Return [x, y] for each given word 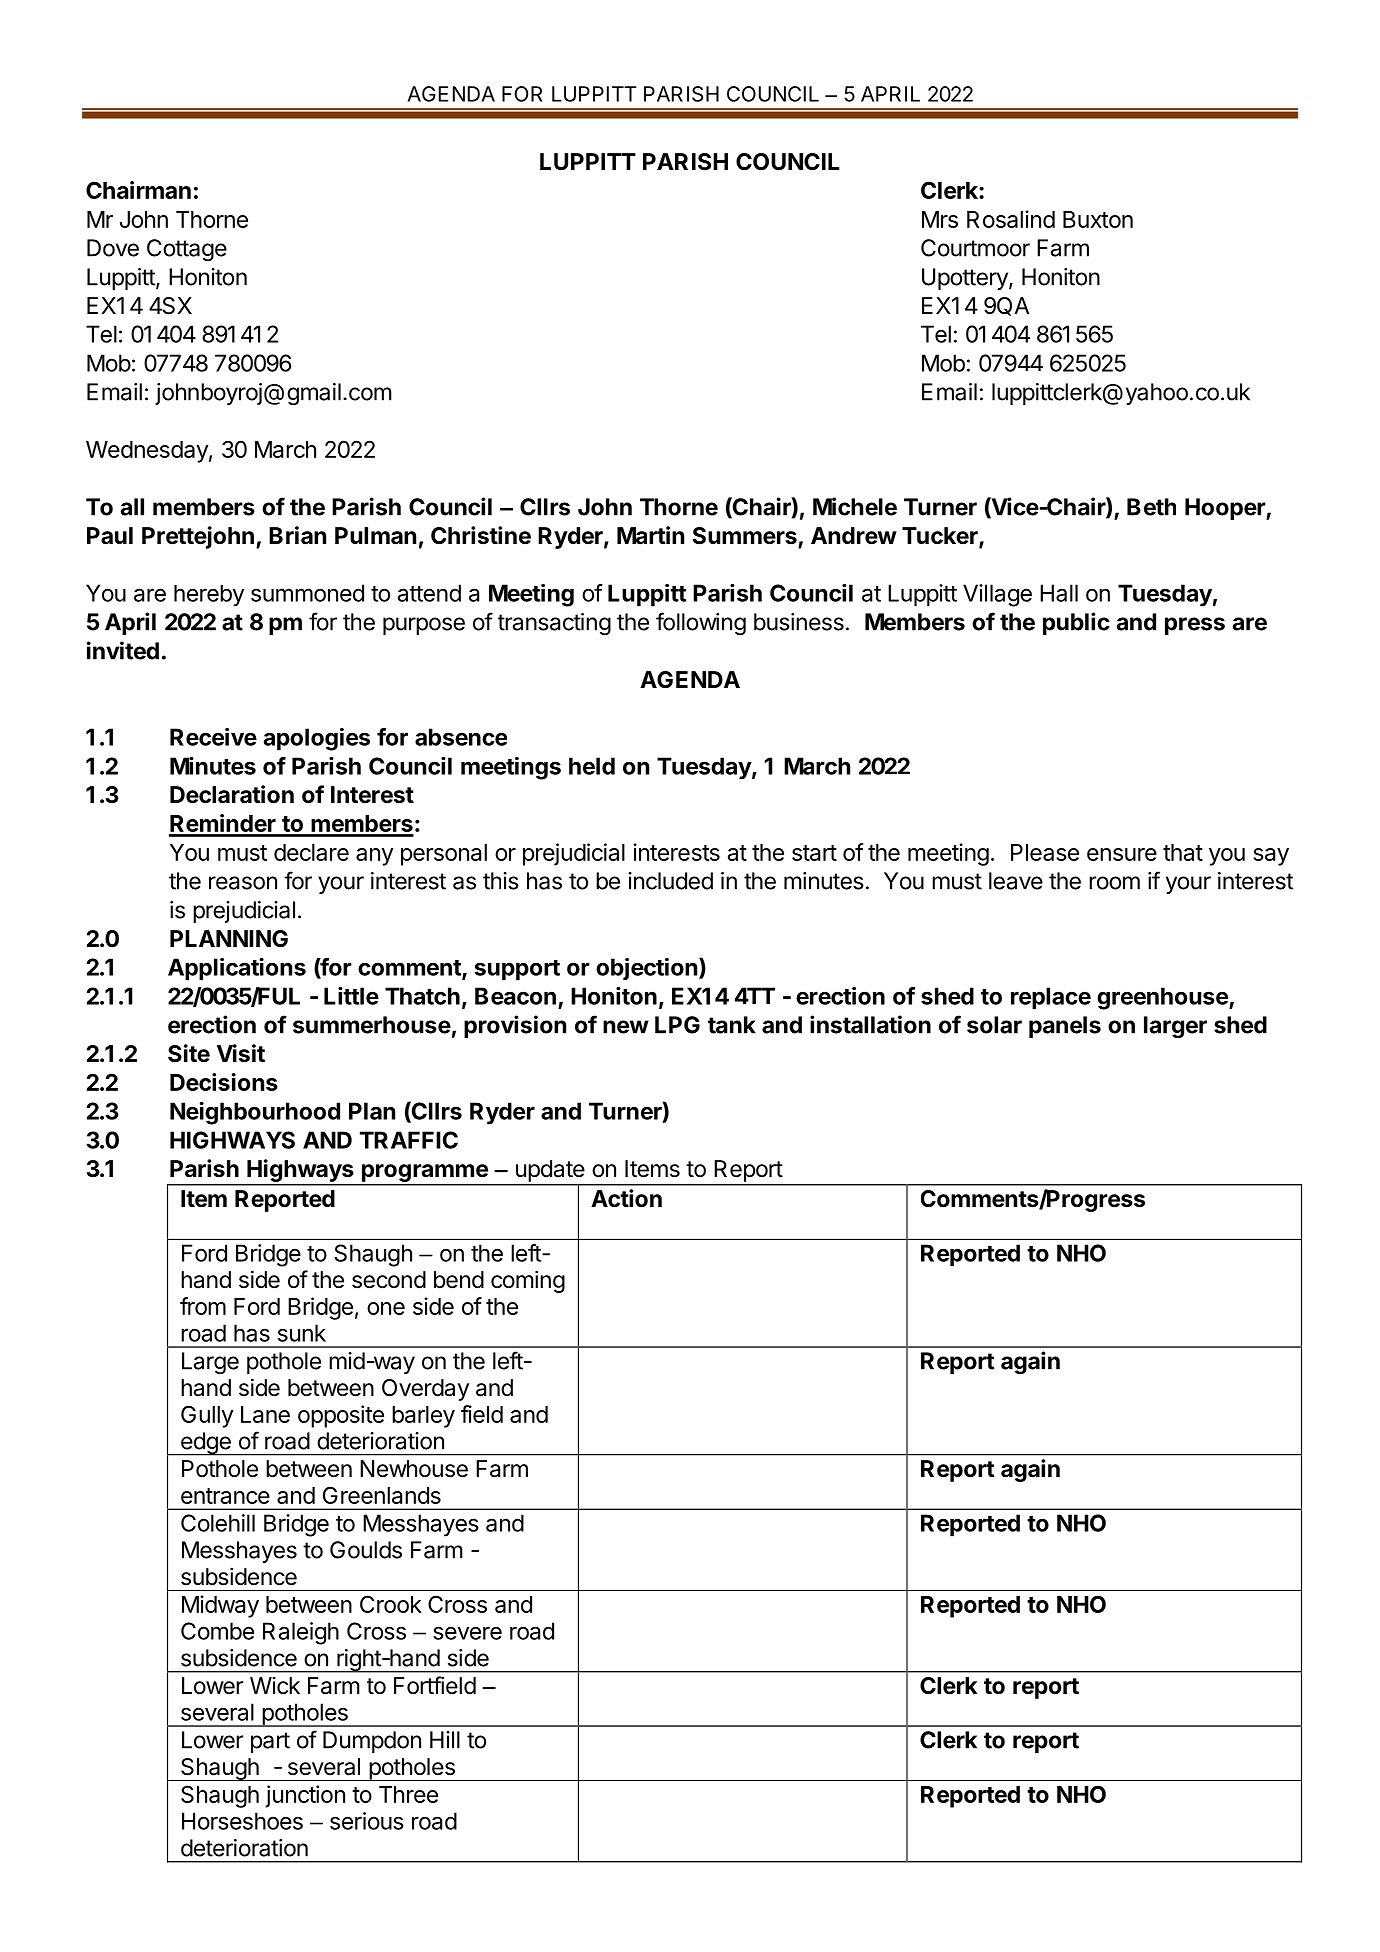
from [203, 1306]
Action [626, 1198]
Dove [113, 248]
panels [1065, 1027]
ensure [1122, 854]
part [270, 1742]
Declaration [232, 794]
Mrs [940, 219]
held [592, 766]
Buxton [1098, 219]
